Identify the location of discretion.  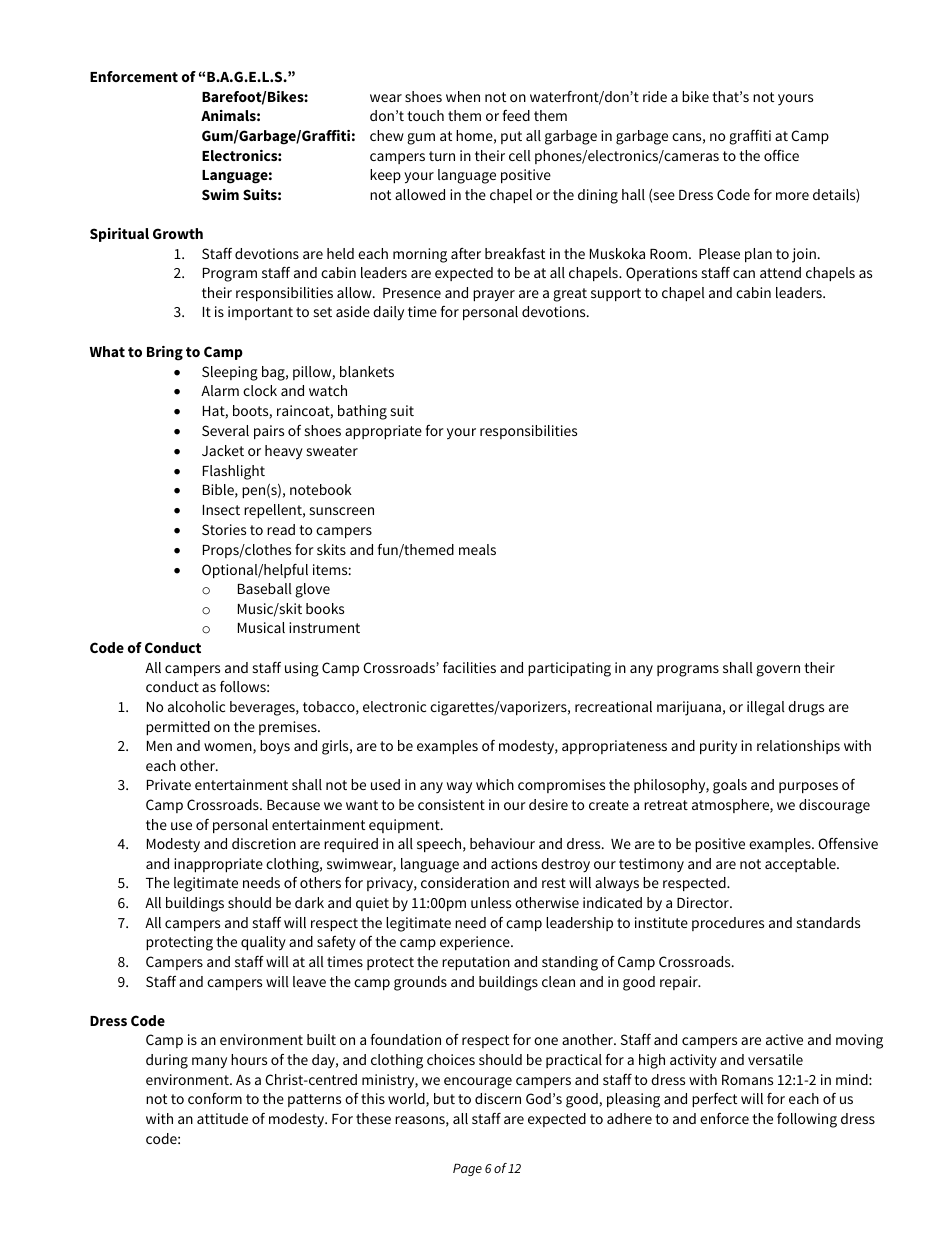
(264, 843).
